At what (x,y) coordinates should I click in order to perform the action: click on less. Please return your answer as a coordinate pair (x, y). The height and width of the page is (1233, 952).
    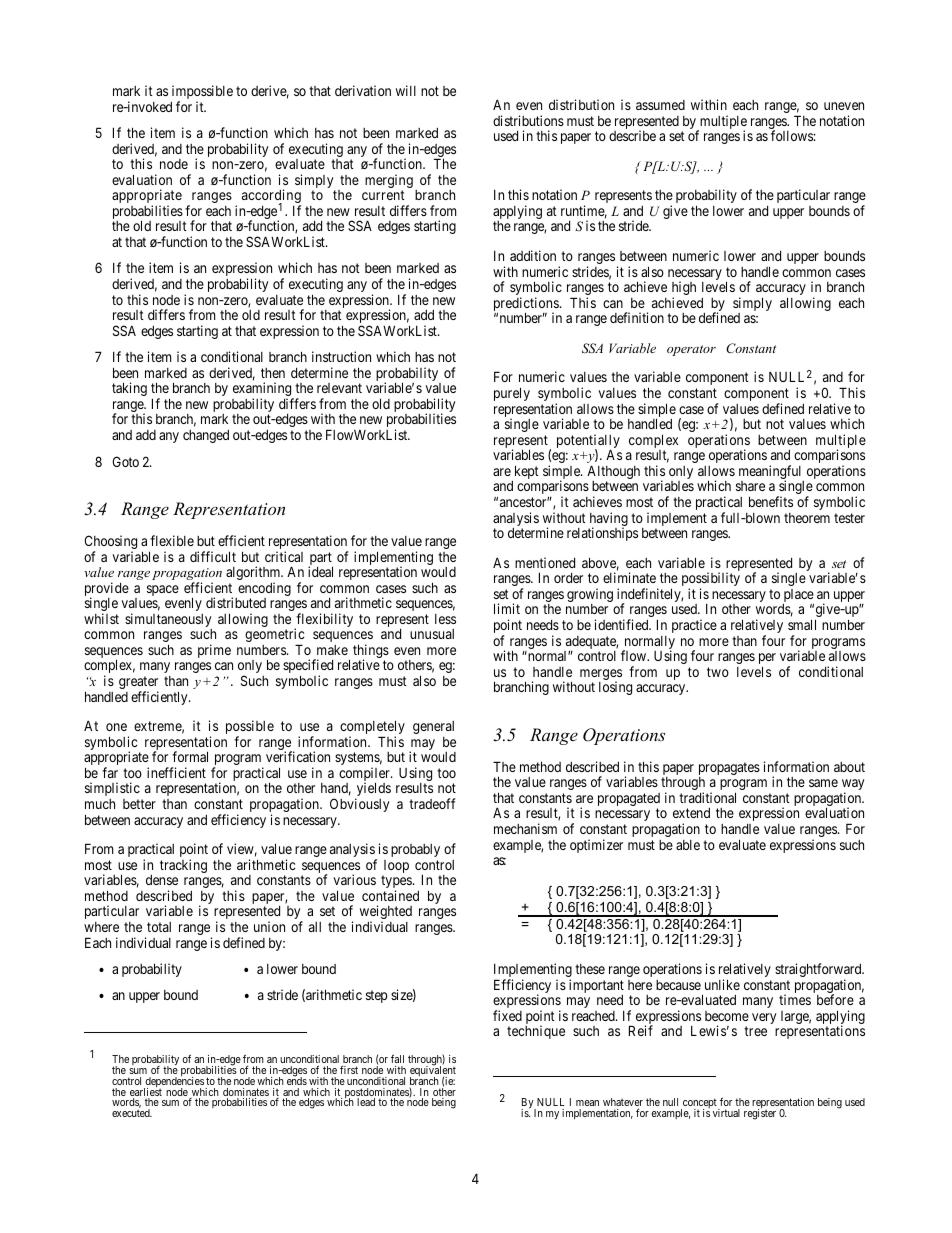
    Looking at the image, I should click on (445, 619).
